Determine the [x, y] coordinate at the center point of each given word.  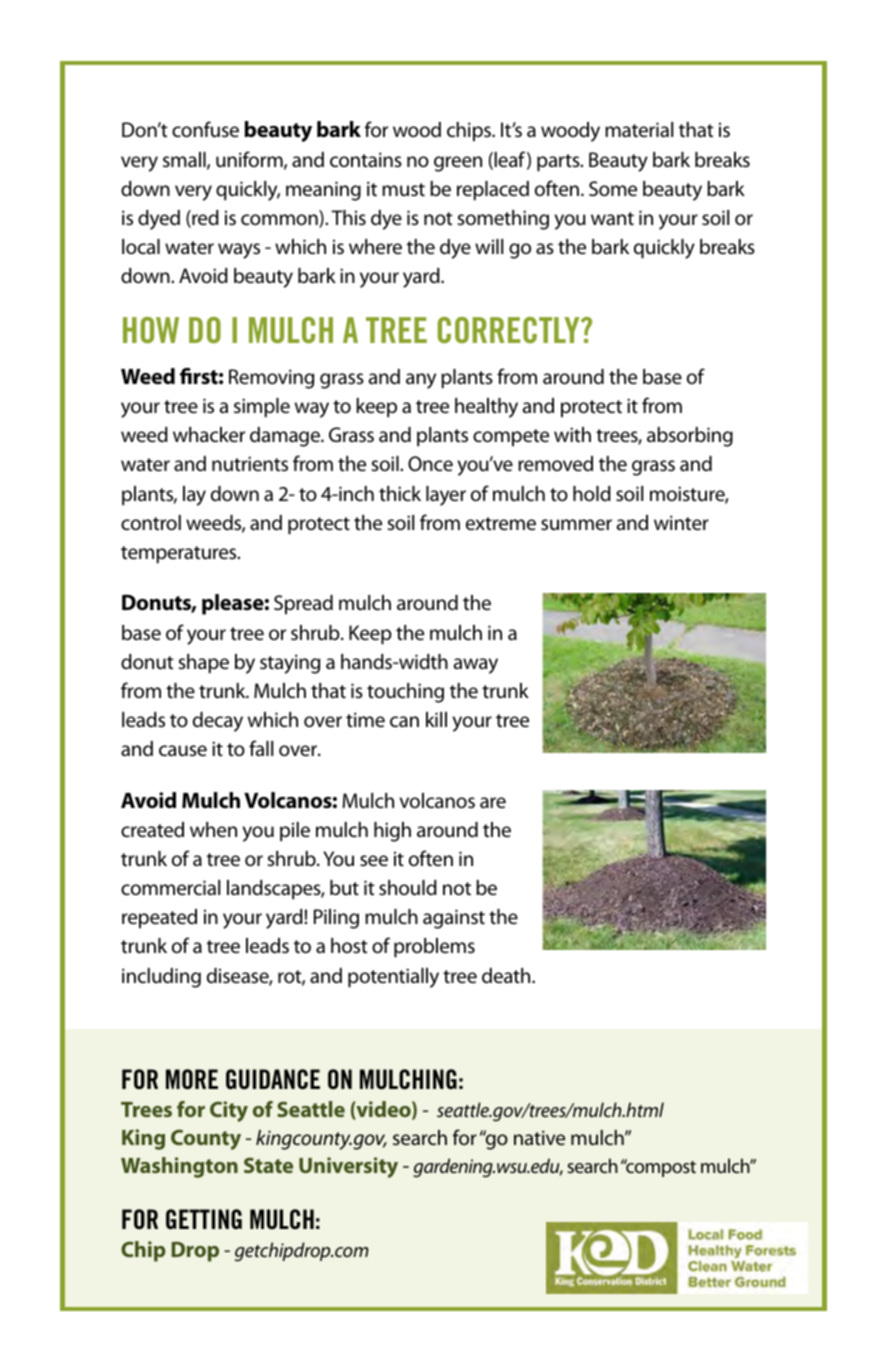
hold [592, 493]
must [403, 189]
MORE [192, 1079]
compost [660, 1168]
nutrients [250, 464]
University [348, 1167]
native [539, 1137]
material [639, 130]
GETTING [204, 1219]
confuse [205, 129]
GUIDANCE [273, 1079]
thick [400, 493]
